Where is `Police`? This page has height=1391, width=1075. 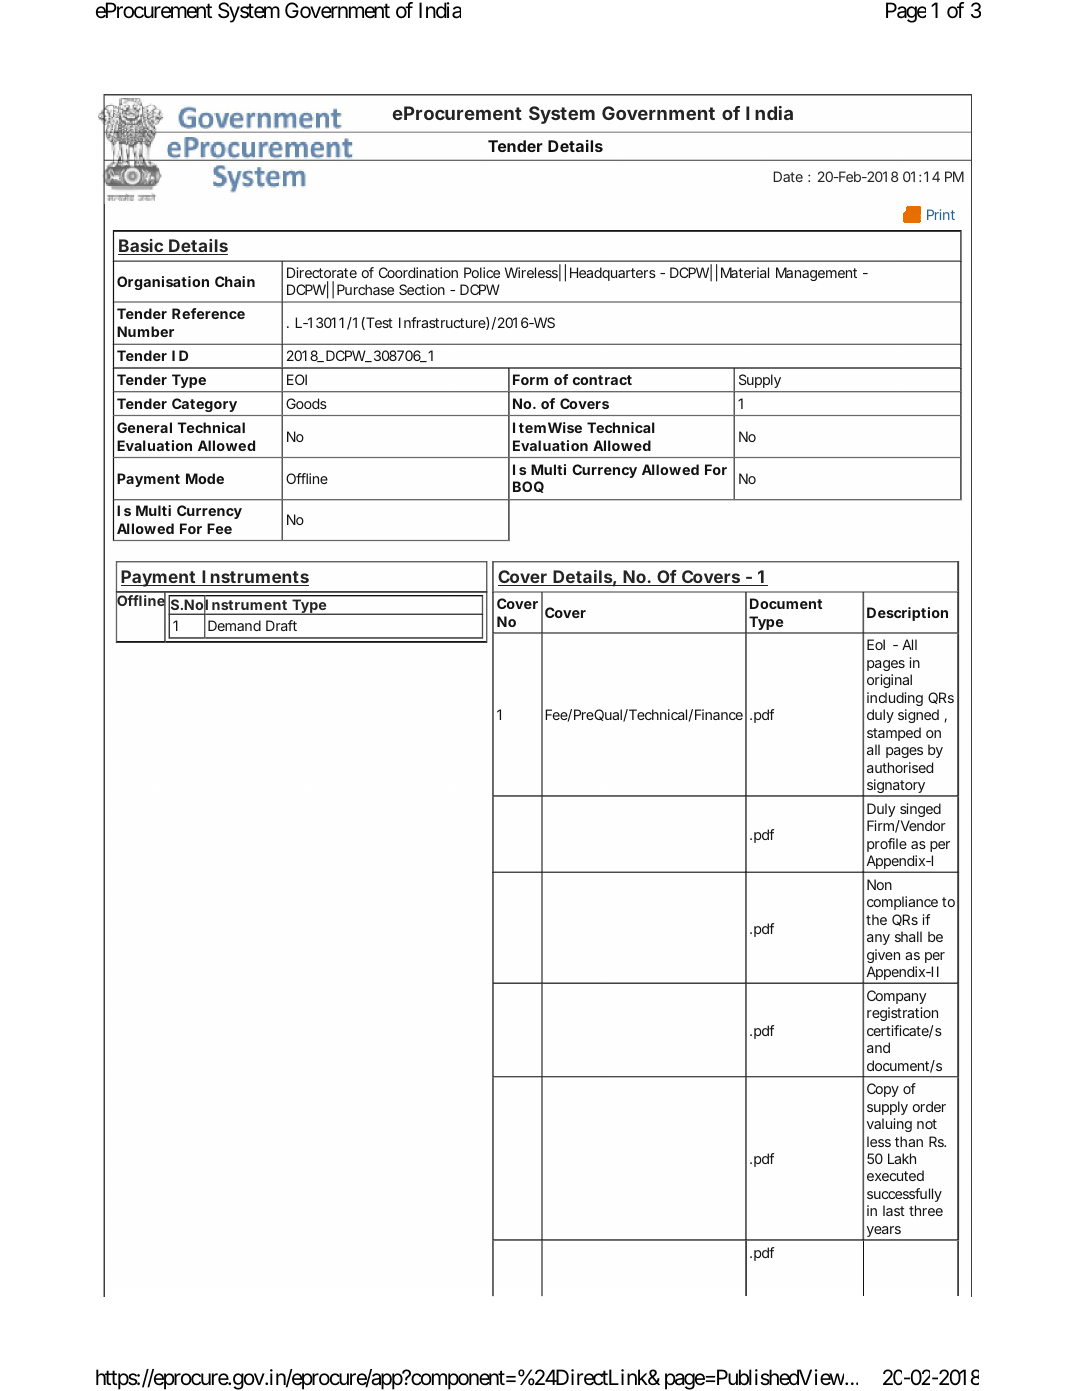
Police is located at coordinates (482, 272).
